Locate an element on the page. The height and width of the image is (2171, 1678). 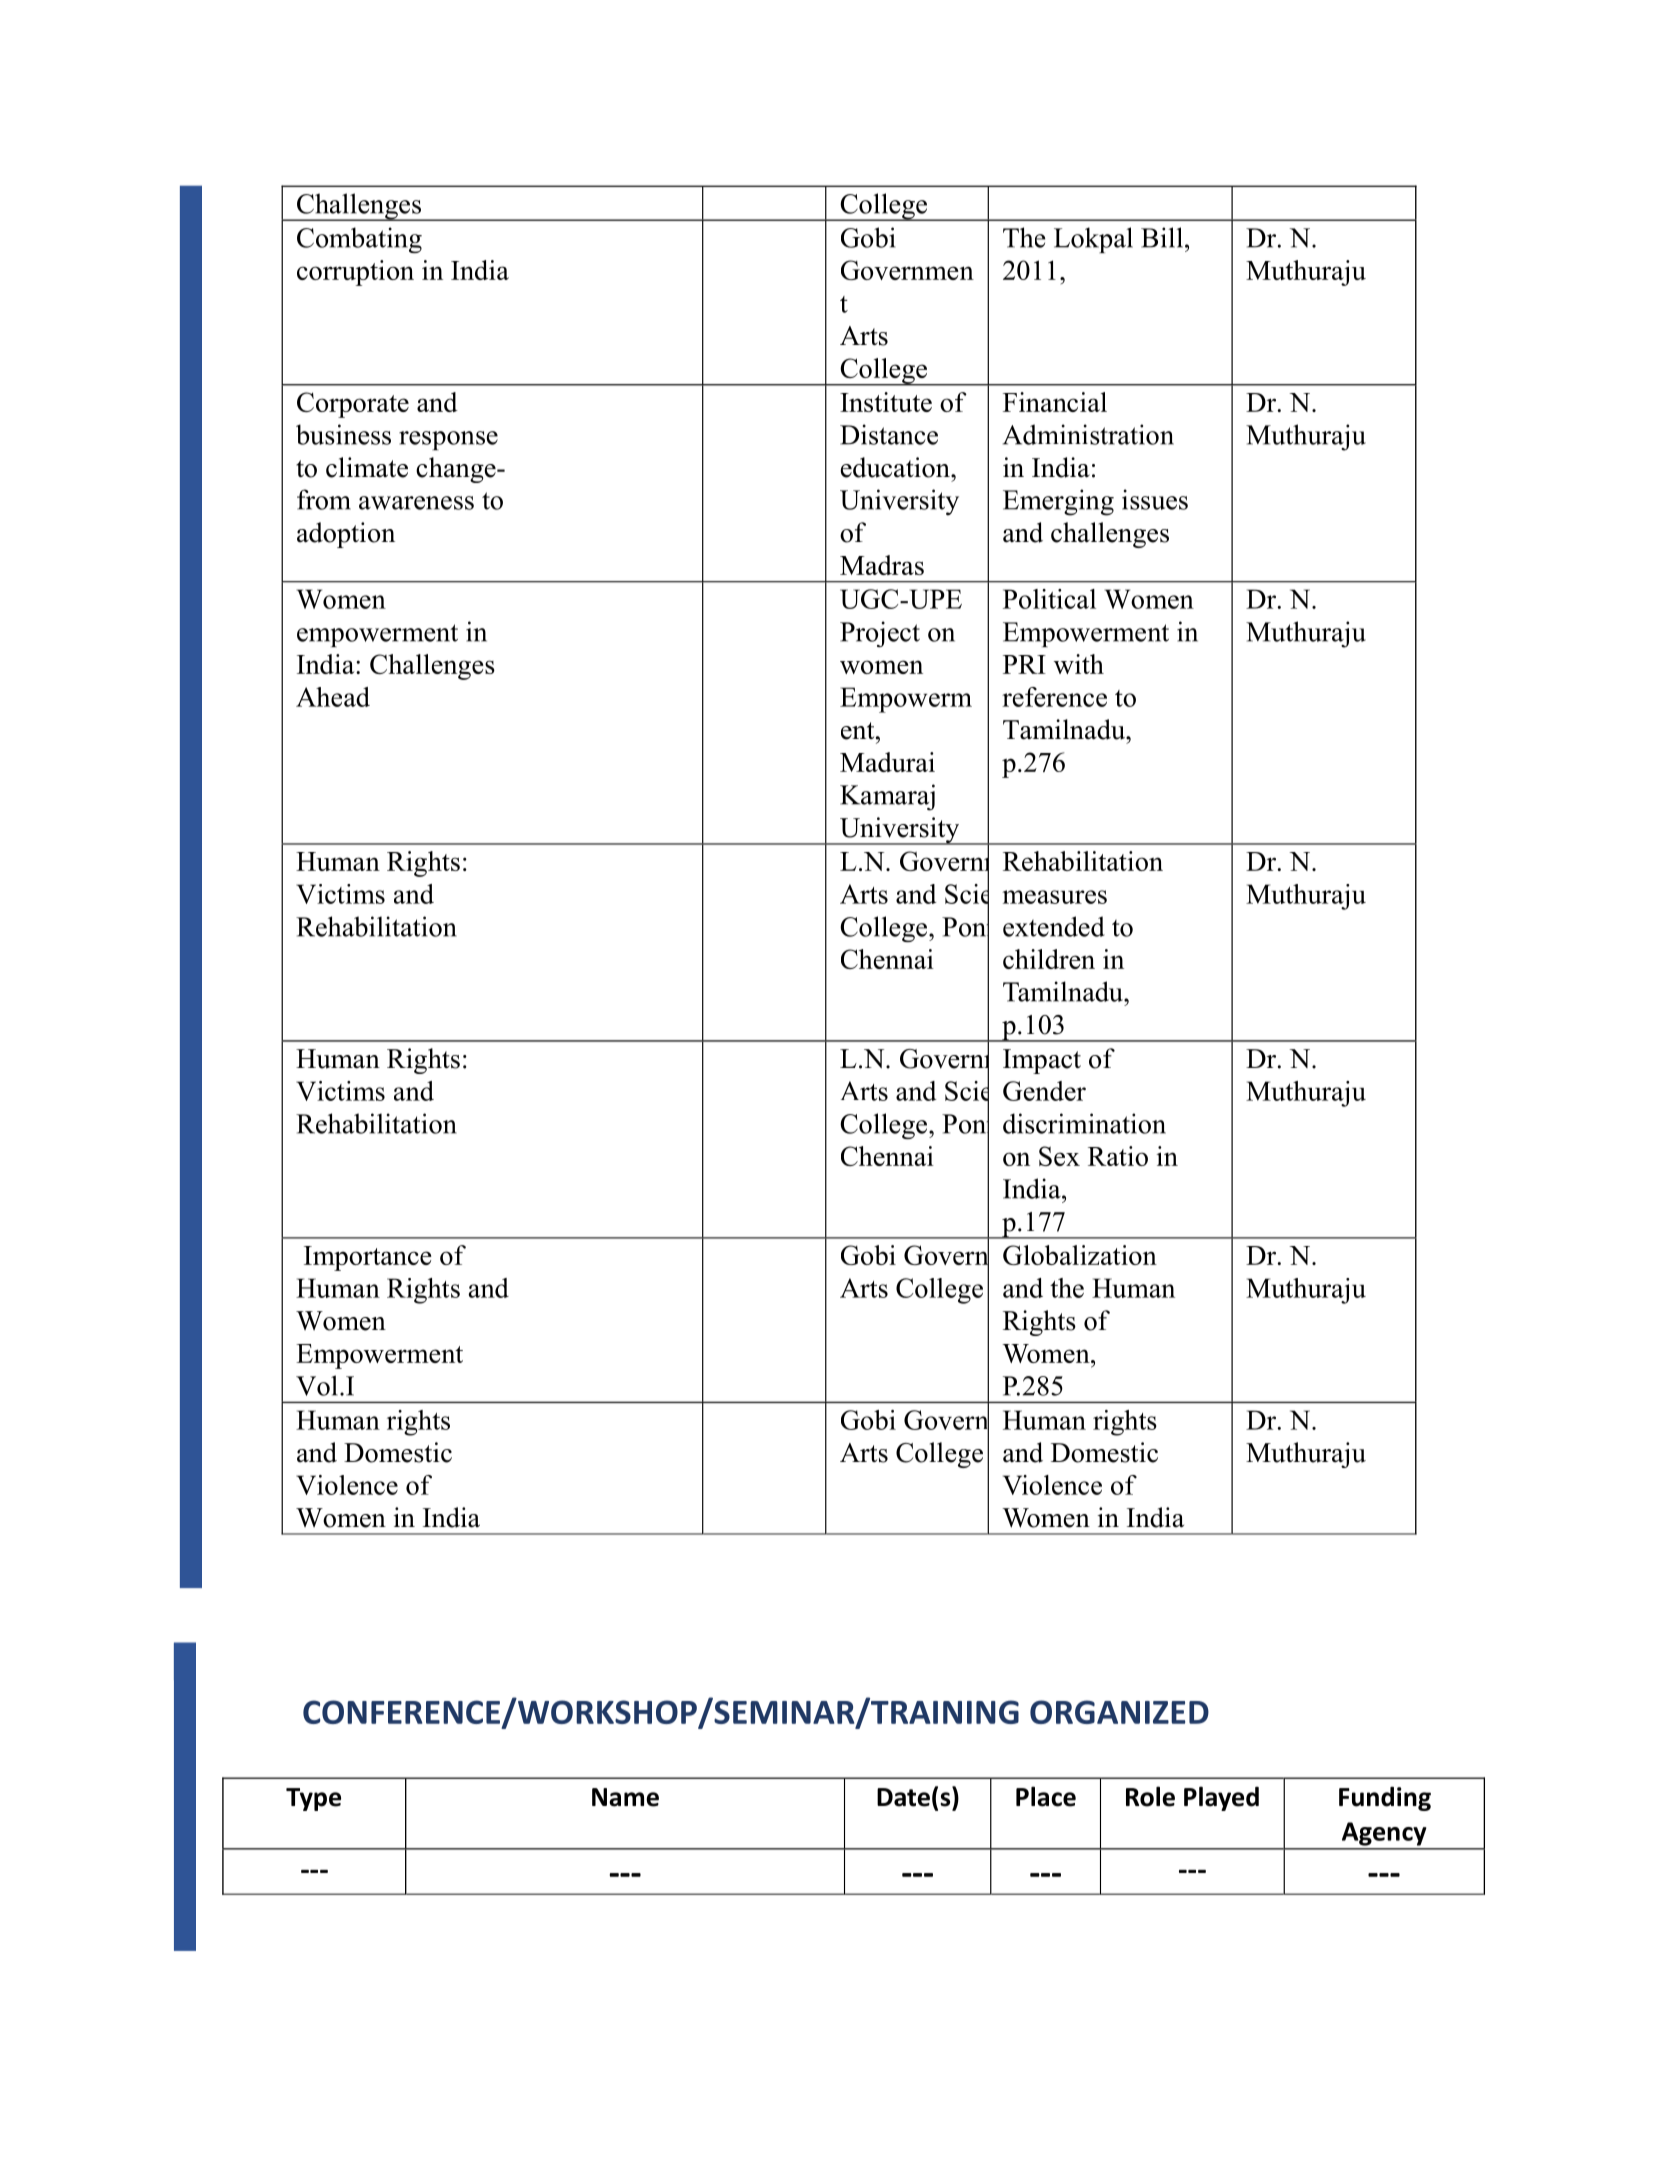
Bill is located at coordinates (1162, 237).
